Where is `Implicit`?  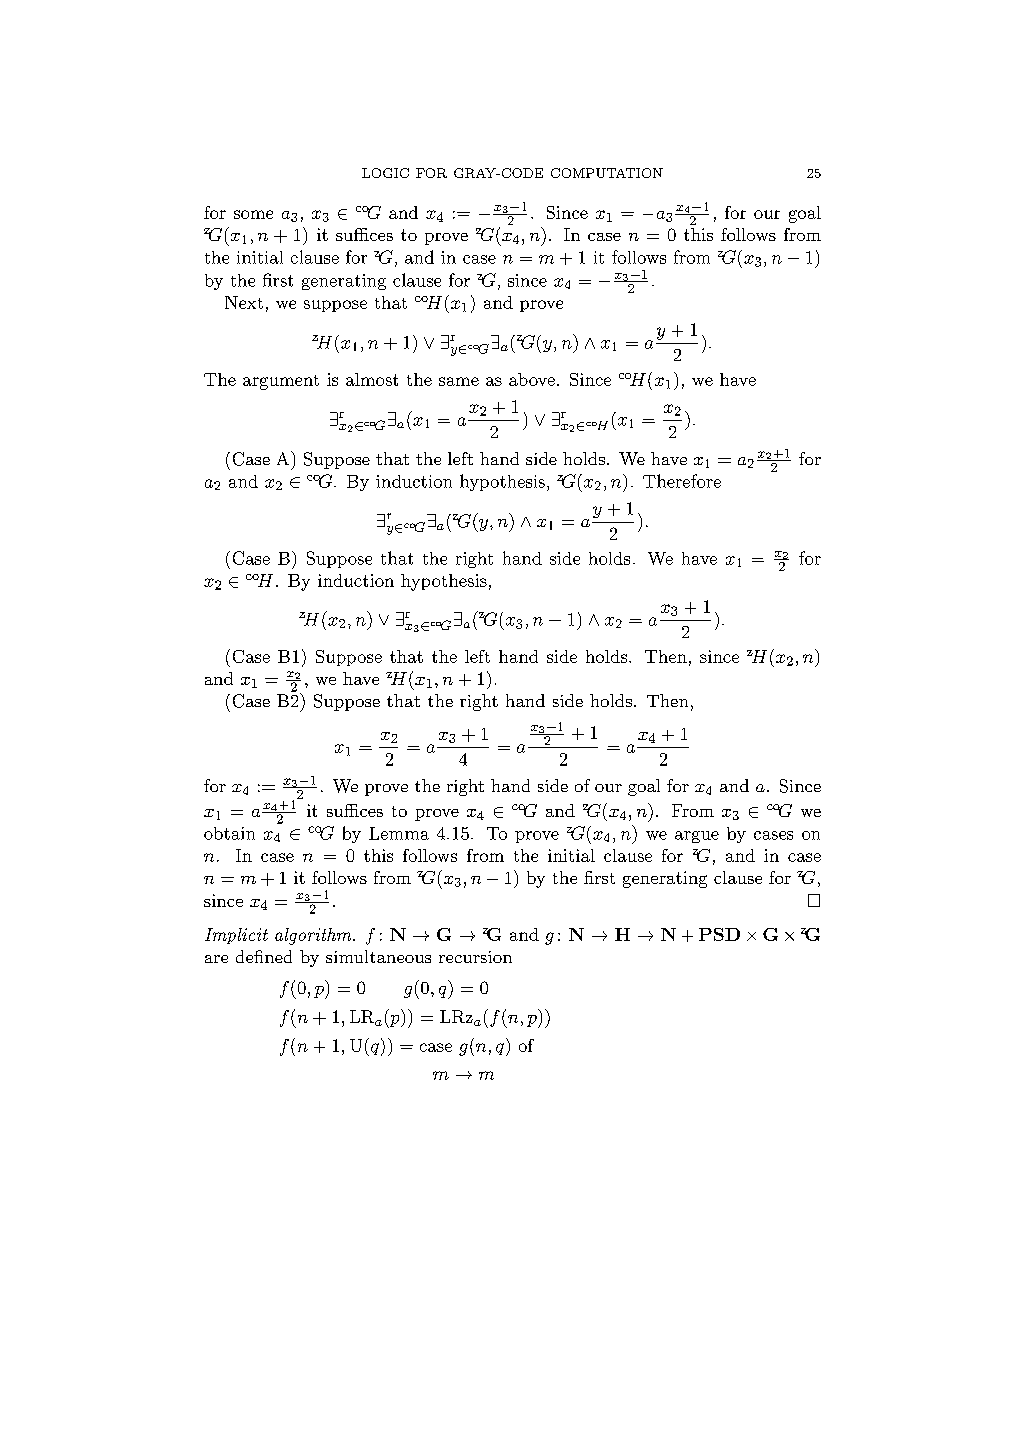 Implicit is located at coordinates (236, 936).
